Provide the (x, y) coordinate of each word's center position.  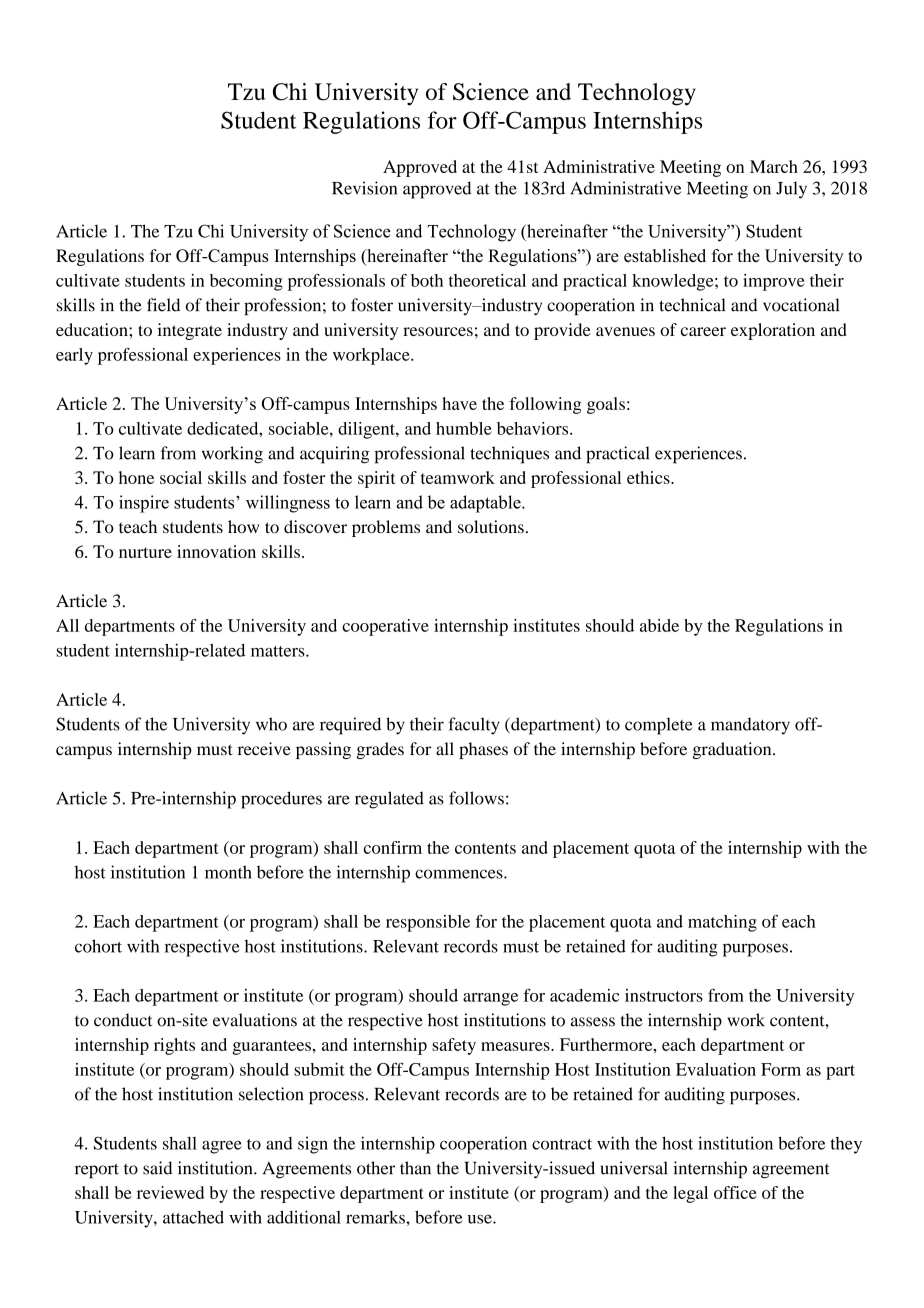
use (481, 1219)
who (271, 724)
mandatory (750, 726)
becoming (246, 282)
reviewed (170, 1192)
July (791, 190)
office (735, 1192)
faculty (474, 726)
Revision (364, 188)
